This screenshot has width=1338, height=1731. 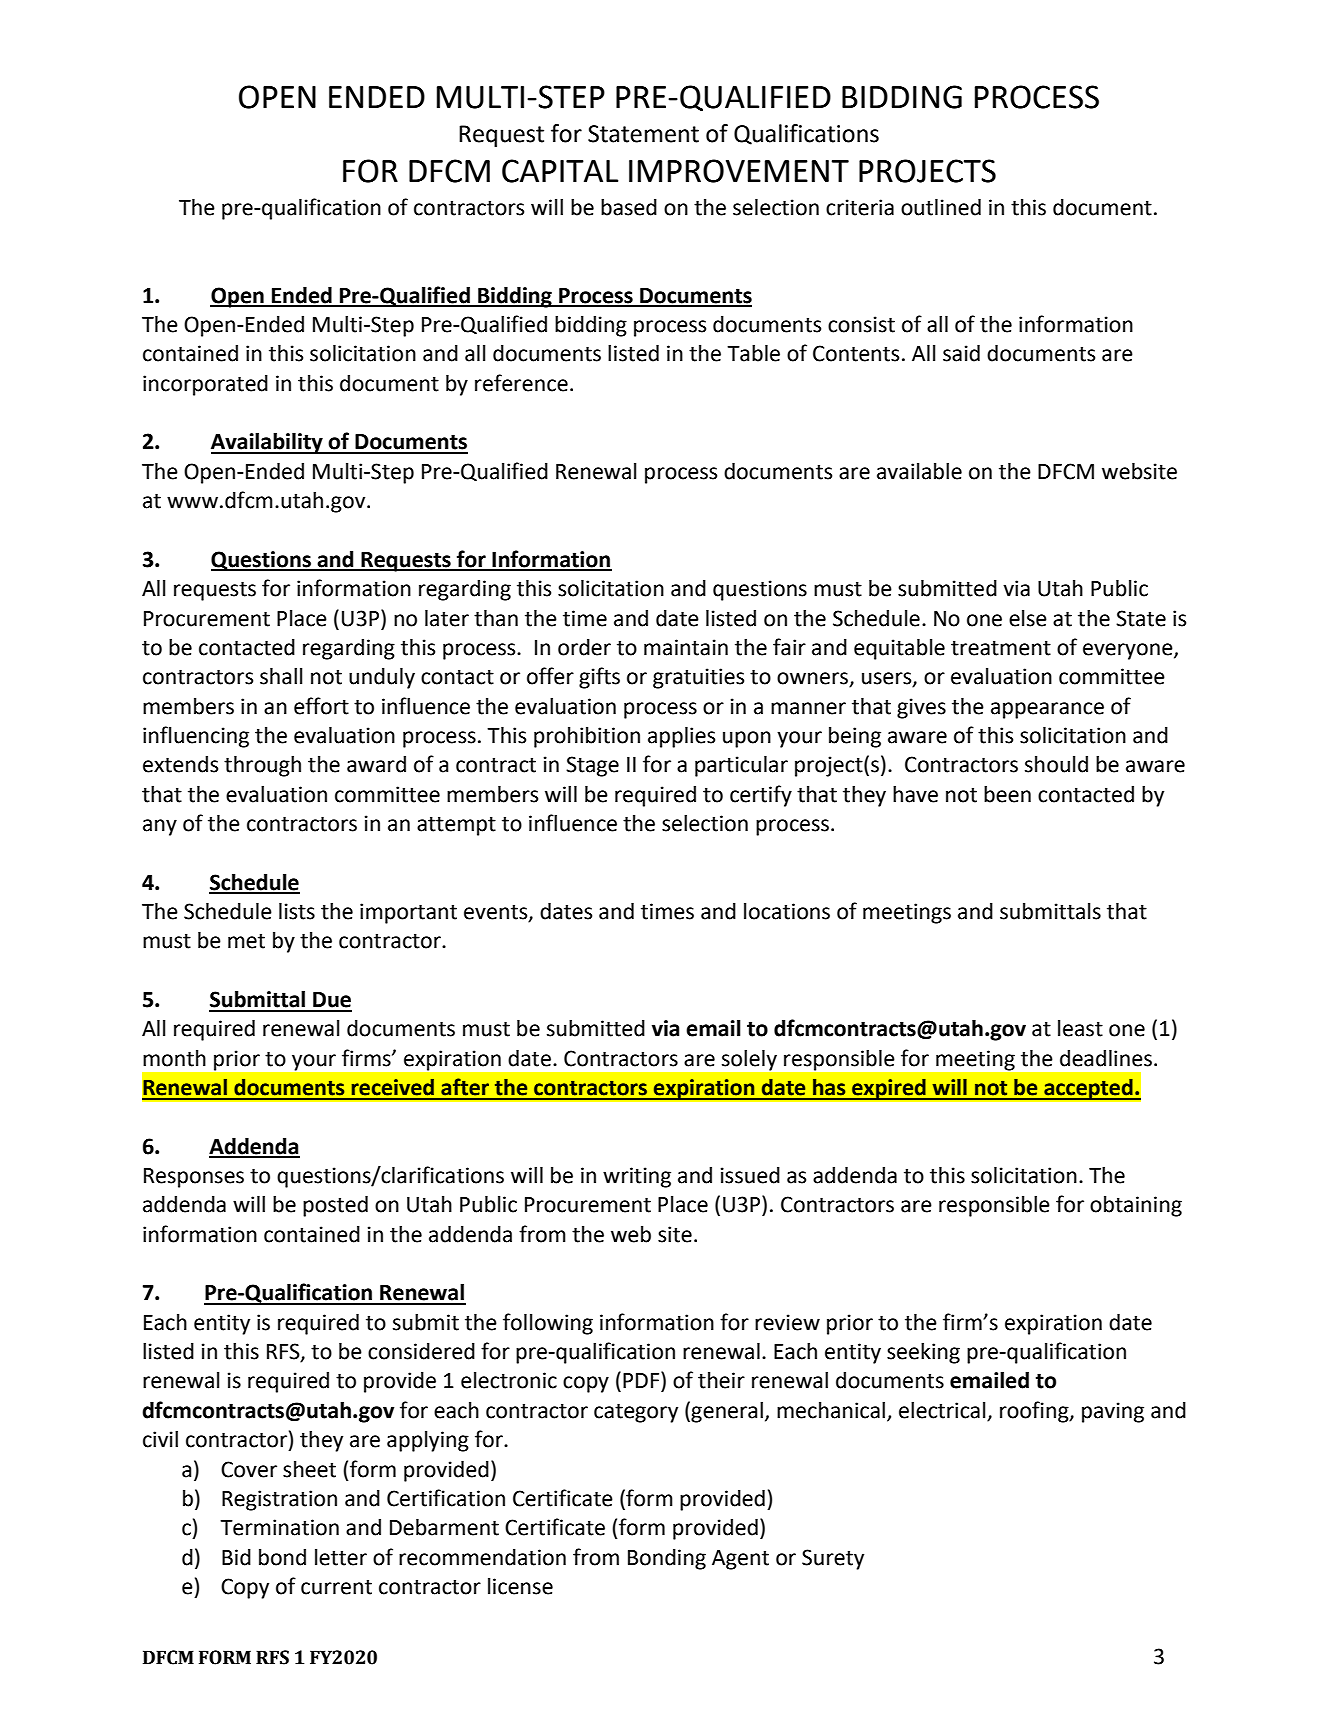 What do you see at coordinates (637, 1177) in the screenshot?
I see `writing` at bounding box center [637, 1177].
